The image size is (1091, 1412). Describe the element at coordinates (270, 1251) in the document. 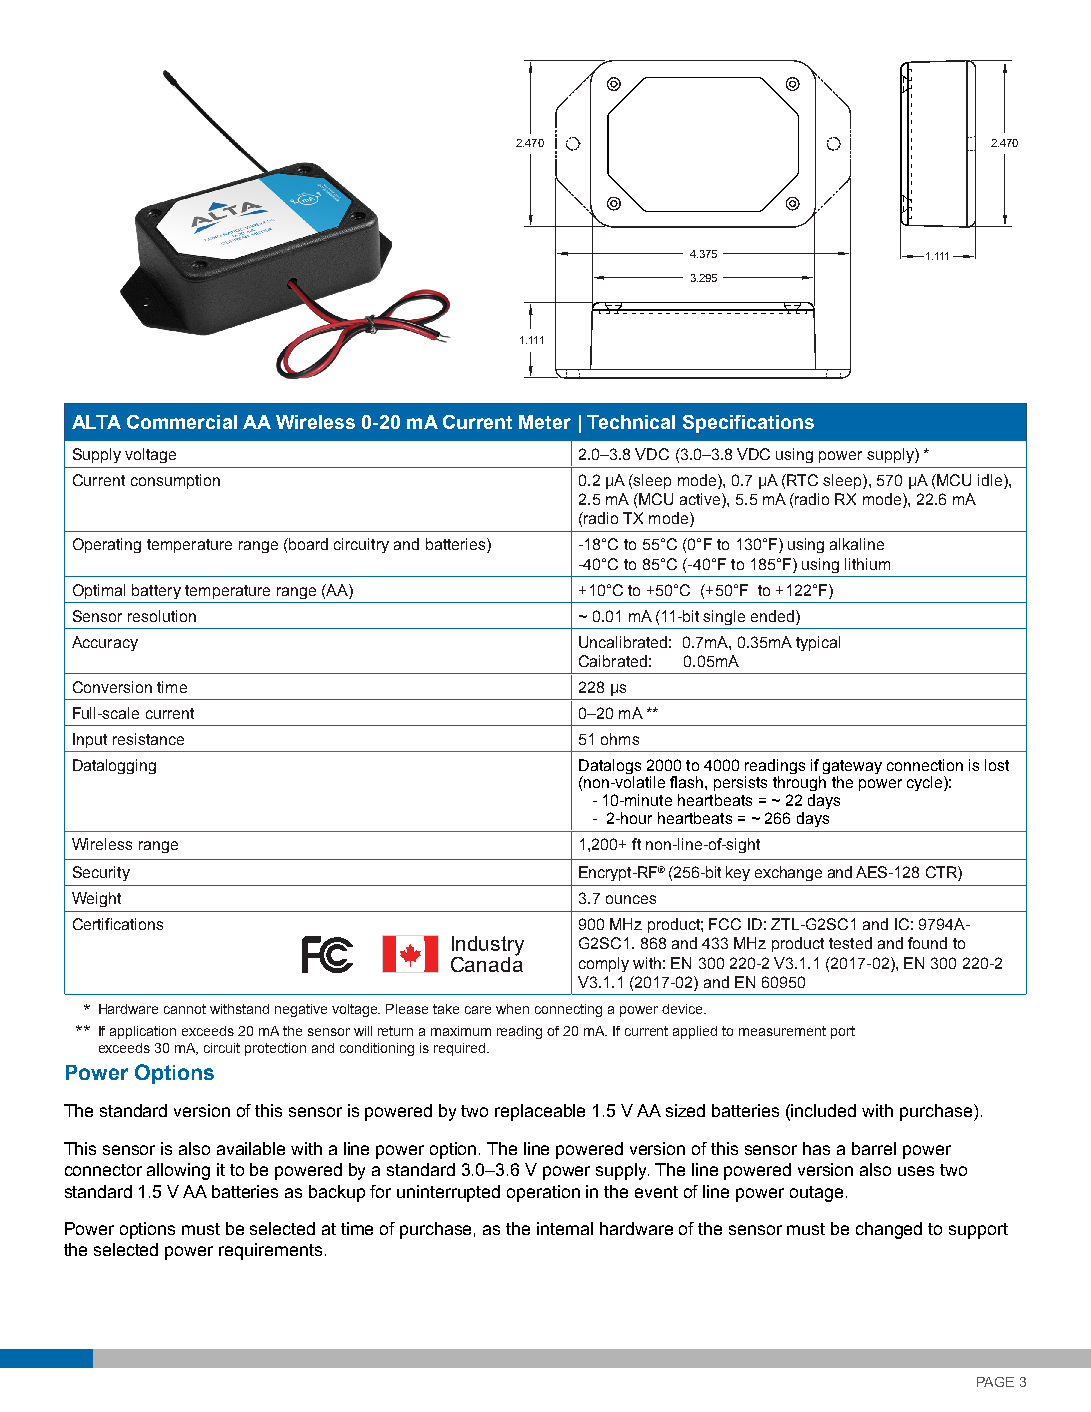

I see `requirements` at that location.
